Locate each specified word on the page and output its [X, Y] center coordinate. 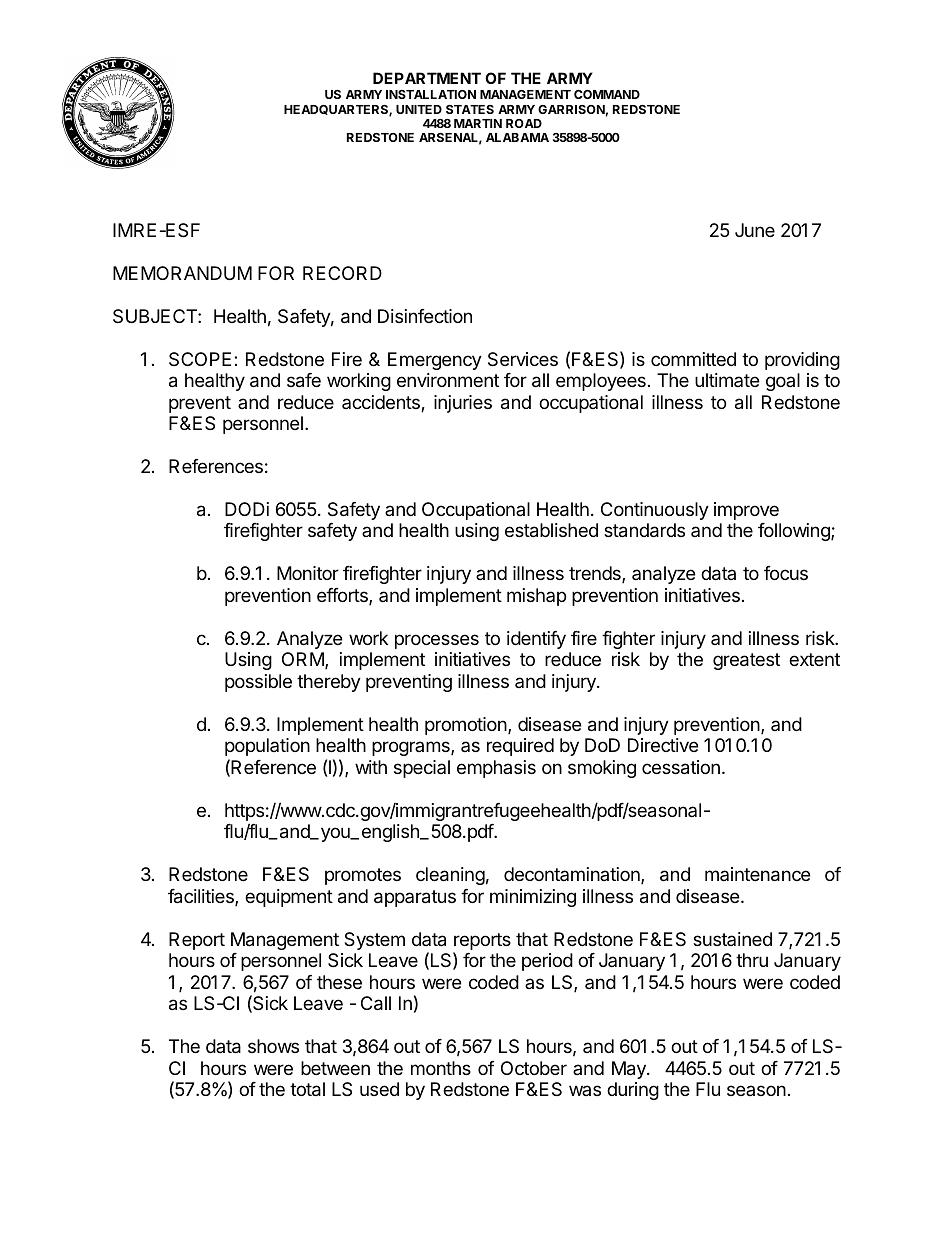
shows [273, 1046]
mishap [536, 597]
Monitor [308, 573]
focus [786, 573]
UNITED [419, 109]
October [534, 1068]
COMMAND [607, 94]
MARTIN [478, 123]
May [630, 1070]
